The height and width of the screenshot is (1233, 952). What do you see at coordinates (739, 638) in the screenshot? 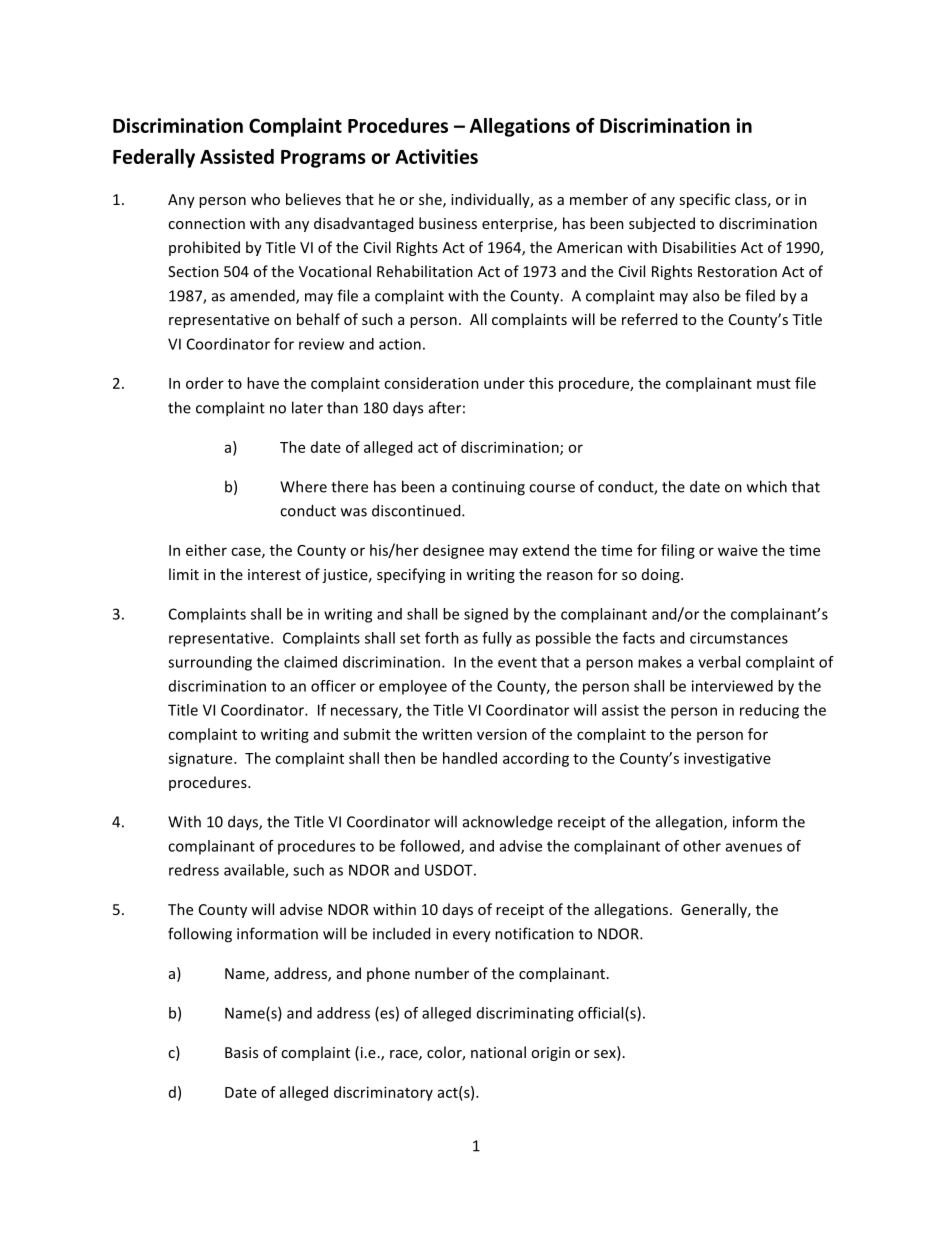
I see `circumstances` at bounding box center [739, 638].
